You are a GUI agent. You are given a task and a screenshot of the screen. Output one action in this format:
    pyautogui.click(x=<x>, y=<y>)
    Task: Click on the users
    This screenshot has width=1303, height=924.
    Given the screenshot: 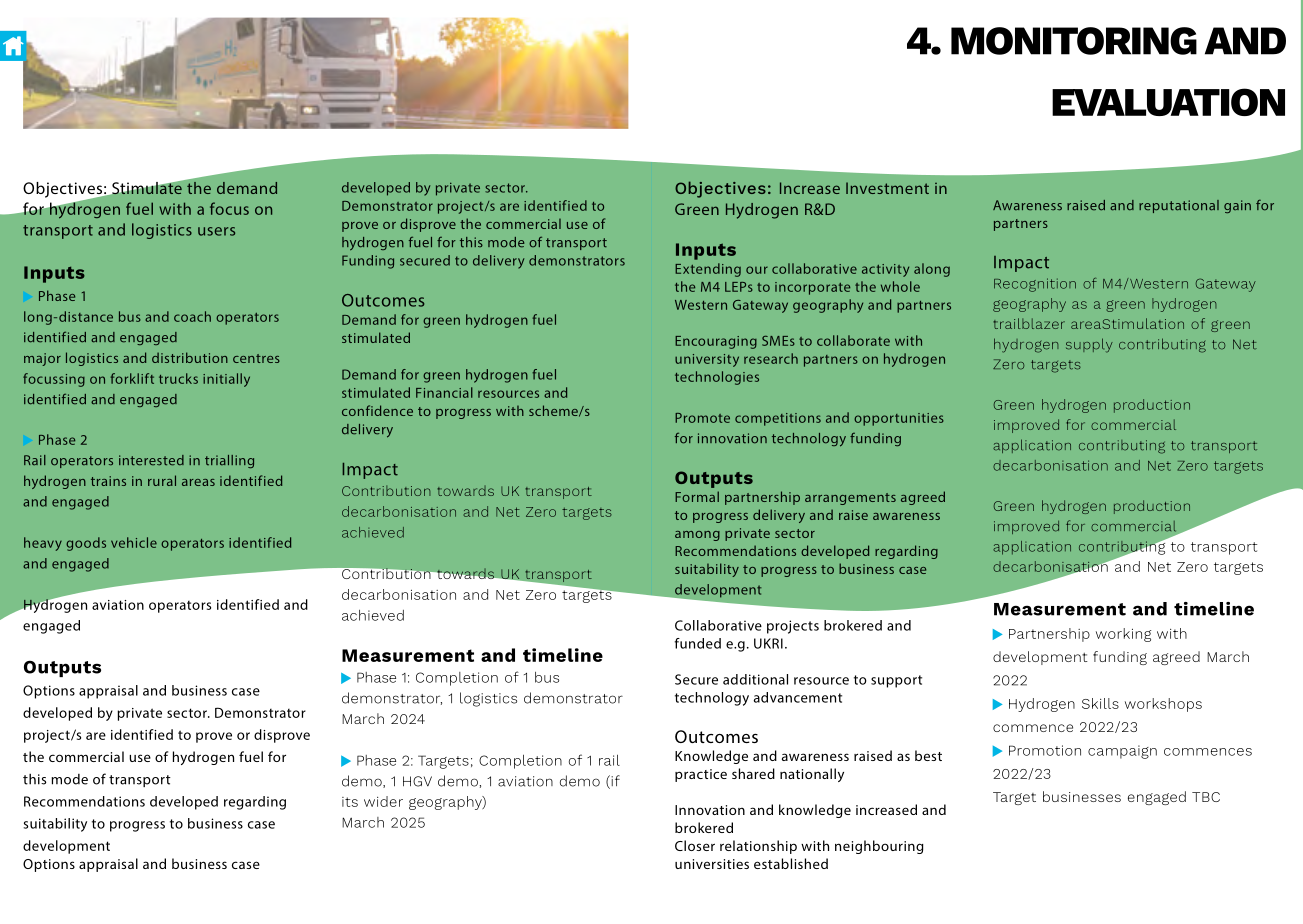 What is the action you would take?
    pyautogui.click(x=216, y=231)
